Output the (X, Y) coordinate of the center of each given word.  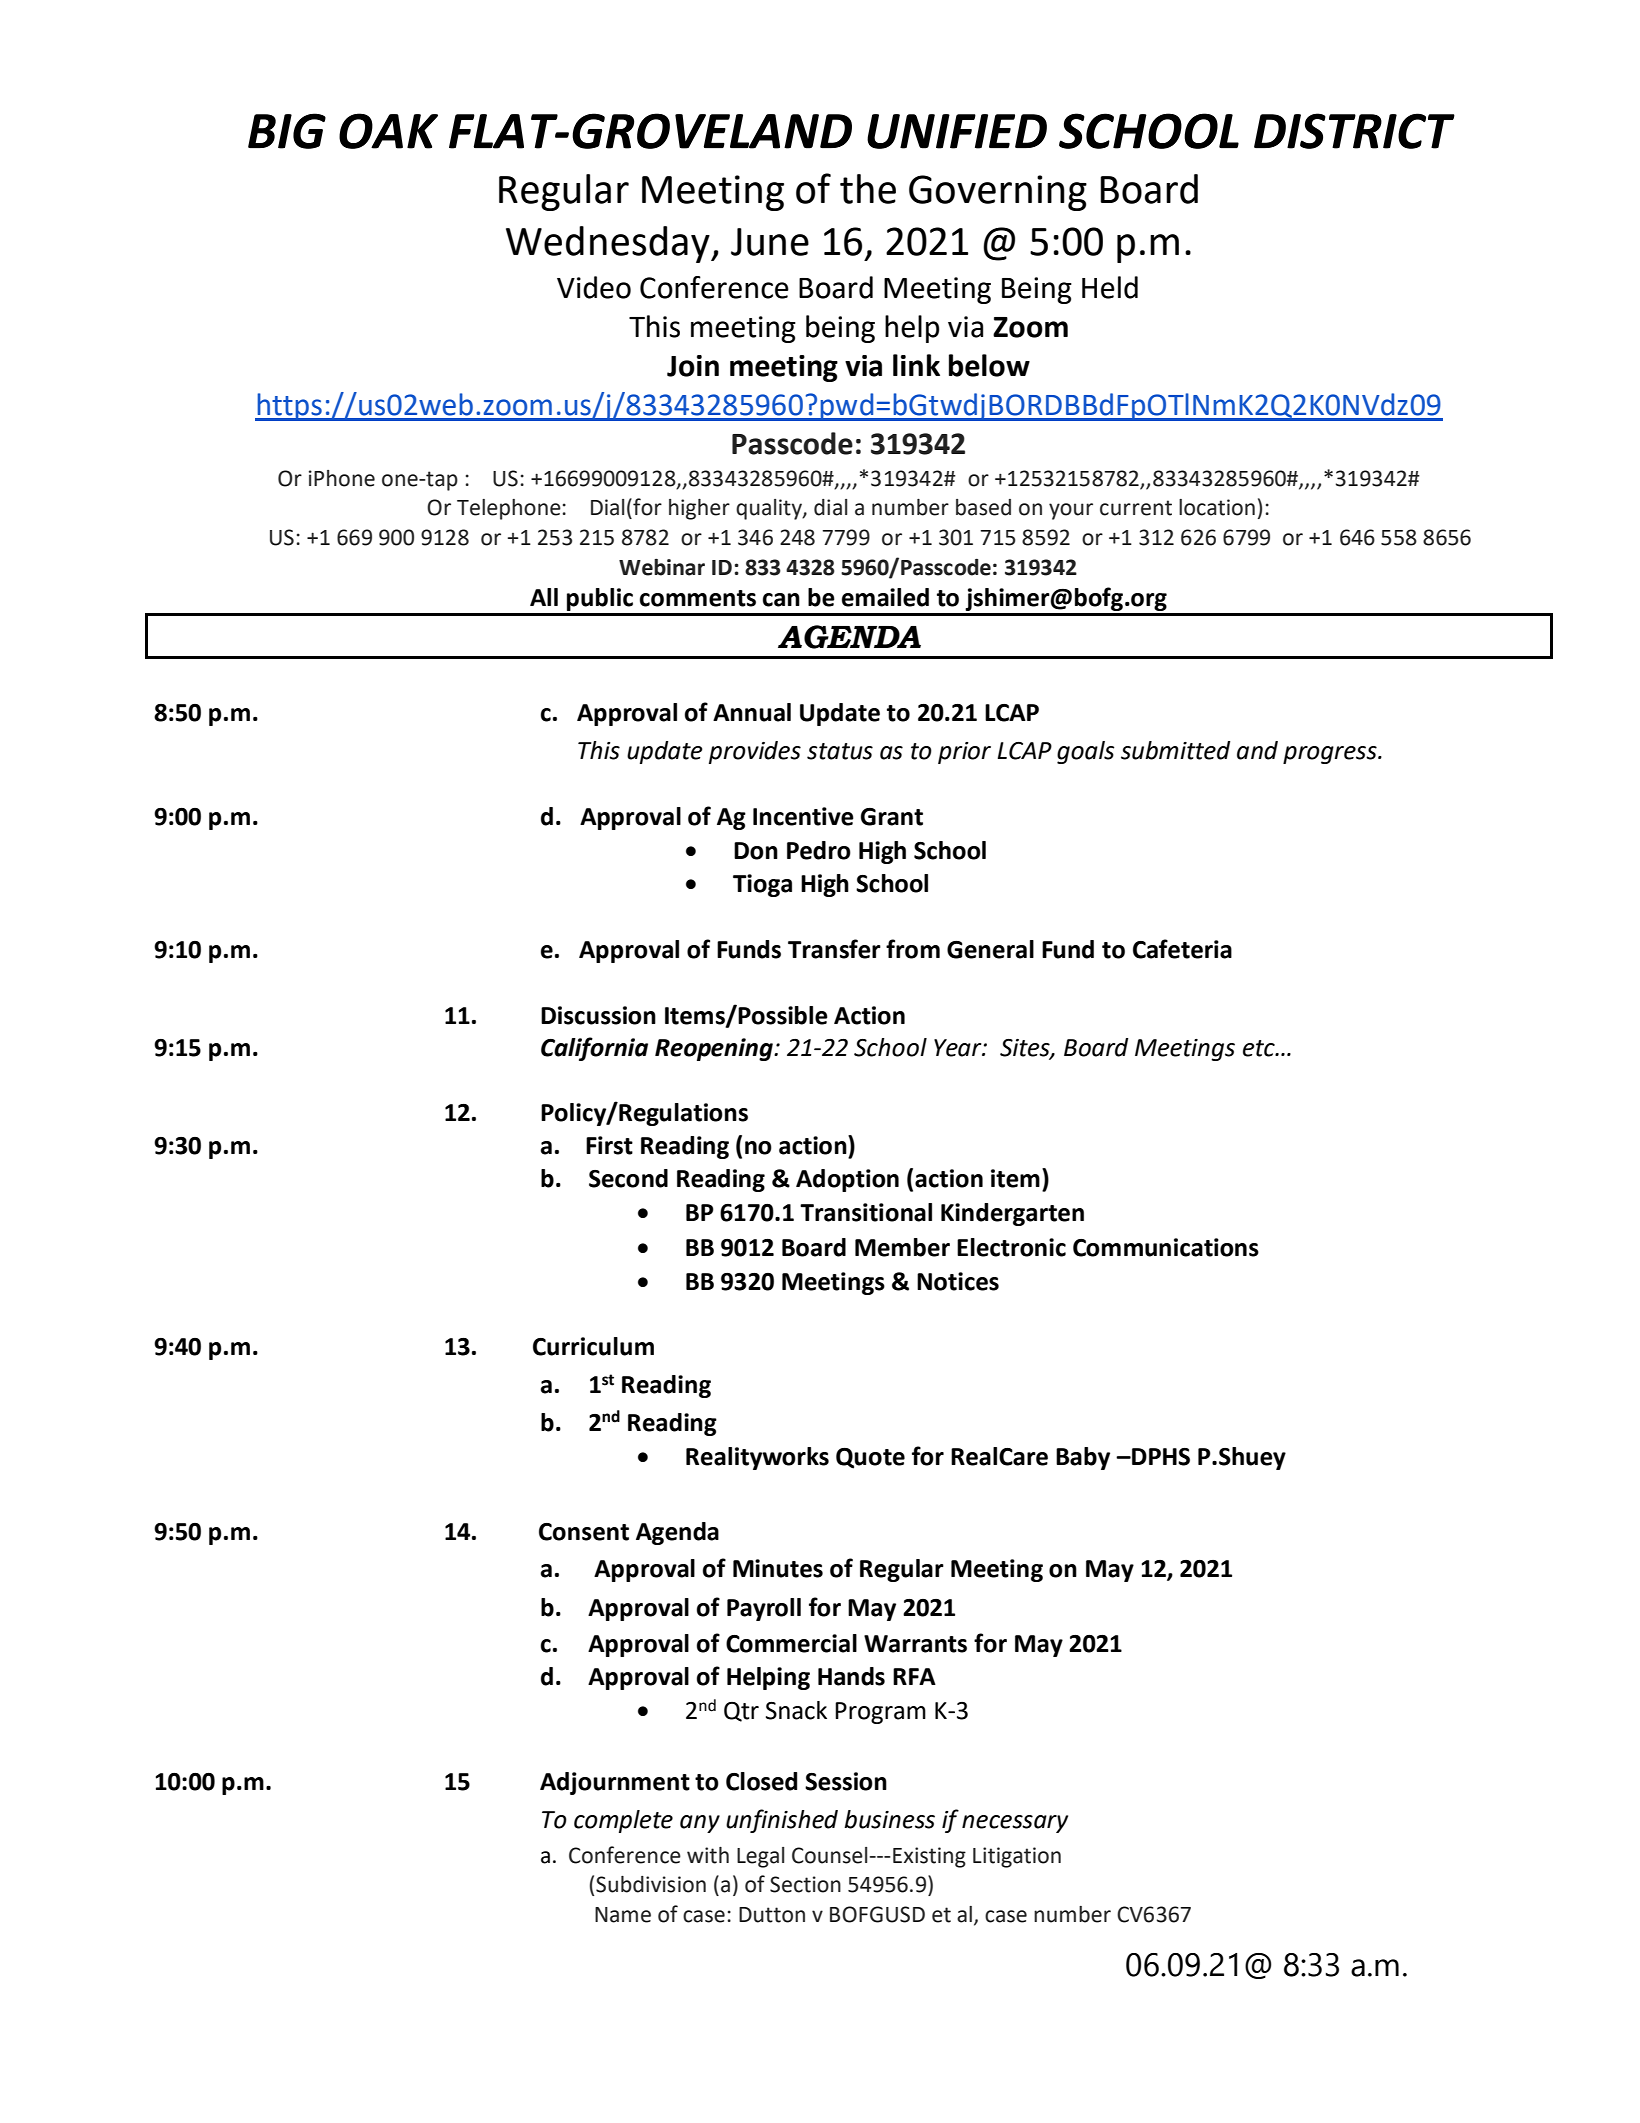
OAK (388, 131)
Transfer (834, 949)
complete (623, 1821)
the (868, 189)
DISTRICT (1354, 131)
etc (1260, 1048)
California (594, 1049)
